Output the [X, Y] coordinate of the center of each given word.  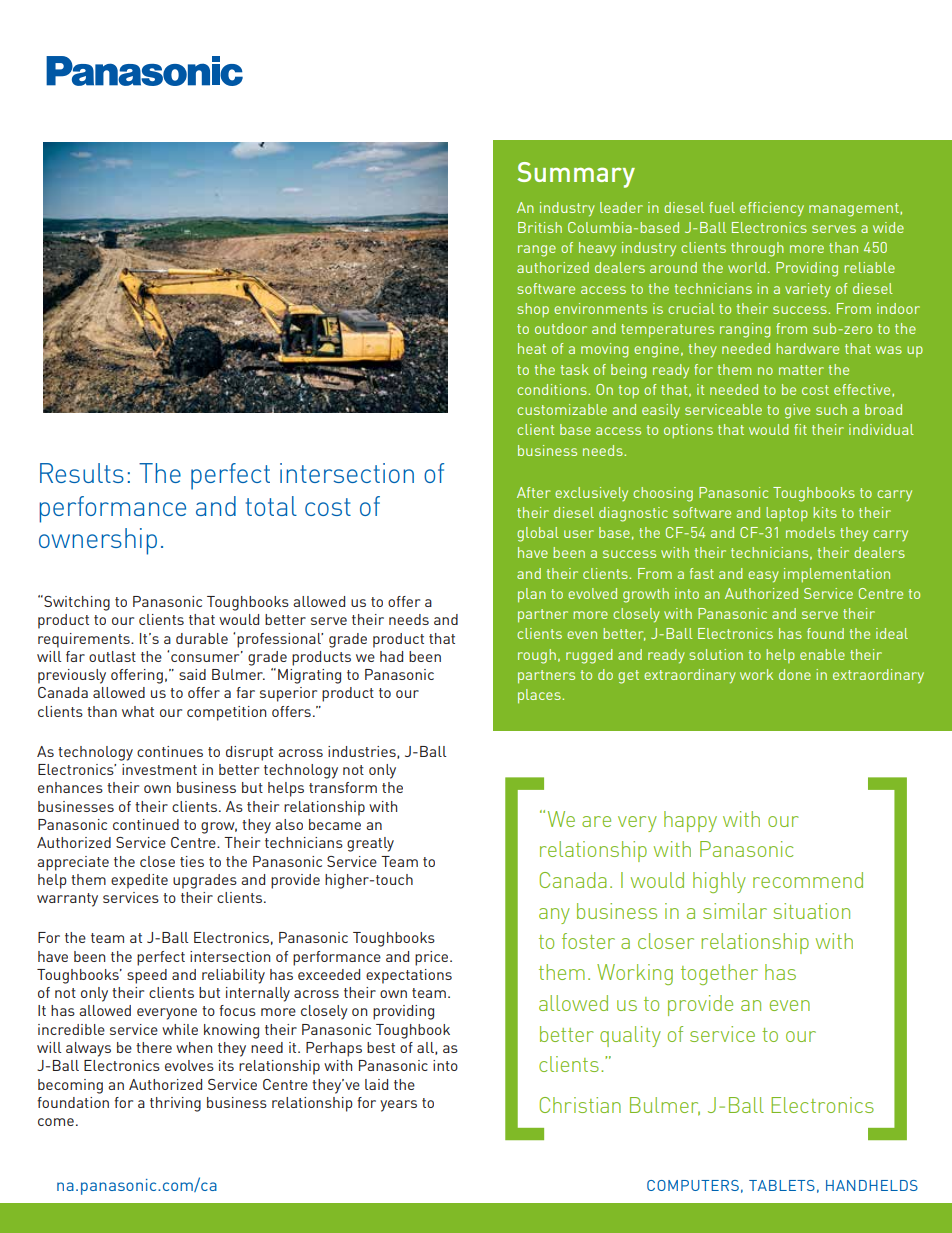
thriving [175, 1104]
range [537, 251]
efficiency [772, 209]
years [398, 1106]
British [540, 227]
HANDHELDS [872, 1185]
